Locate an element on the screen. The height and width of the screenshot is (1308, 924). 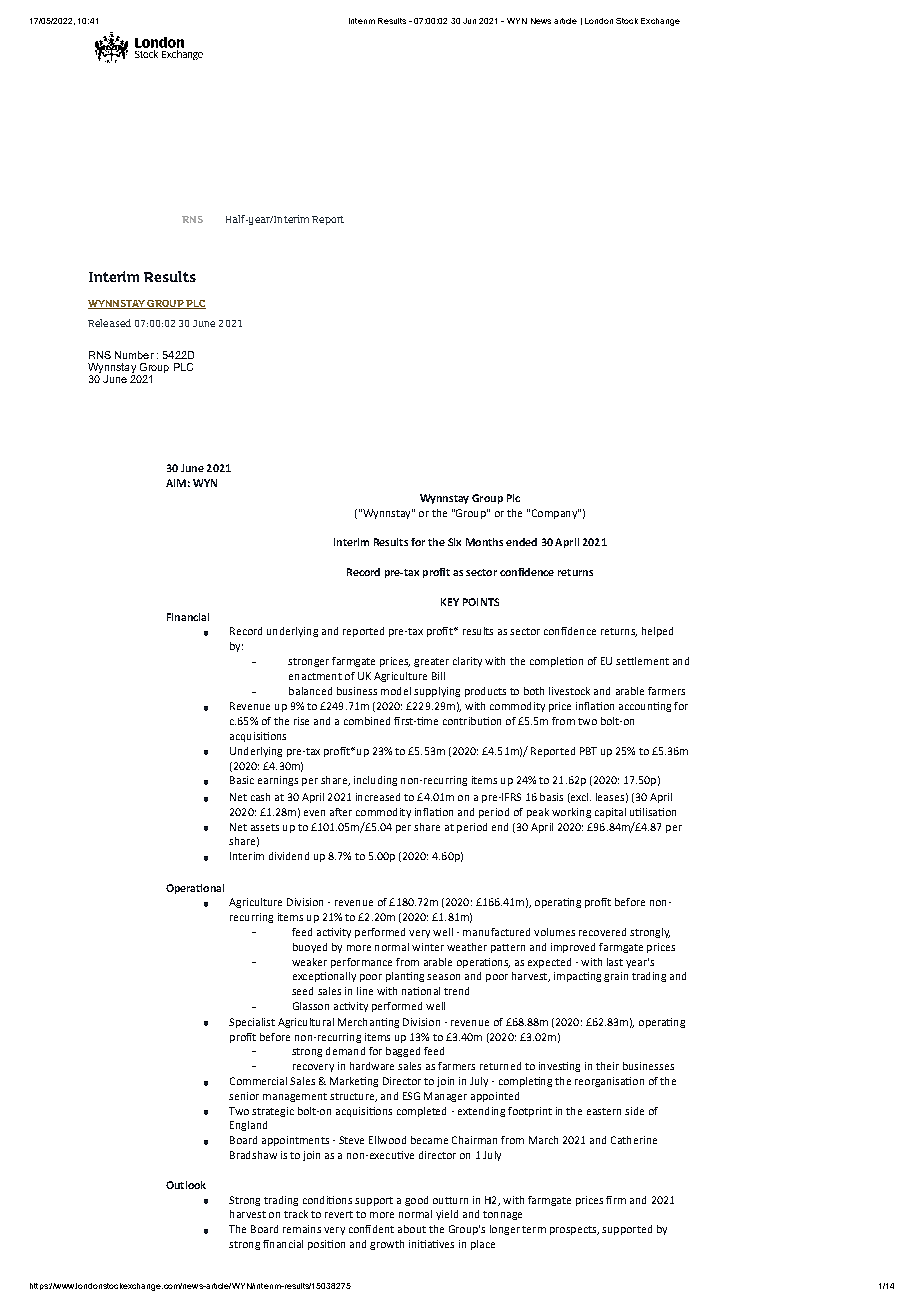
Operational is located at coordinates (195, 889).
